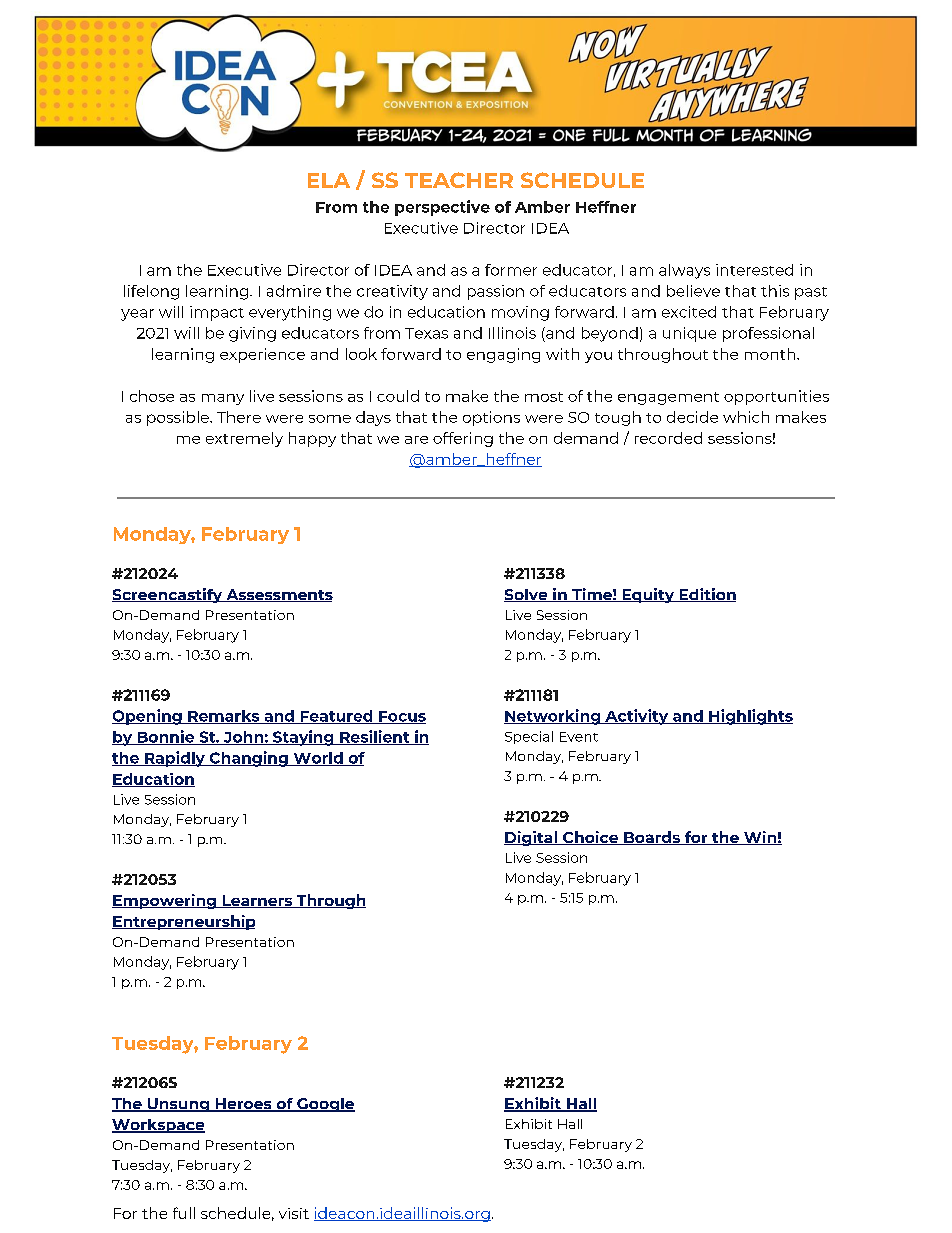 The image size is (952, 1233). I want to click on Edition, so click(706, 595).
